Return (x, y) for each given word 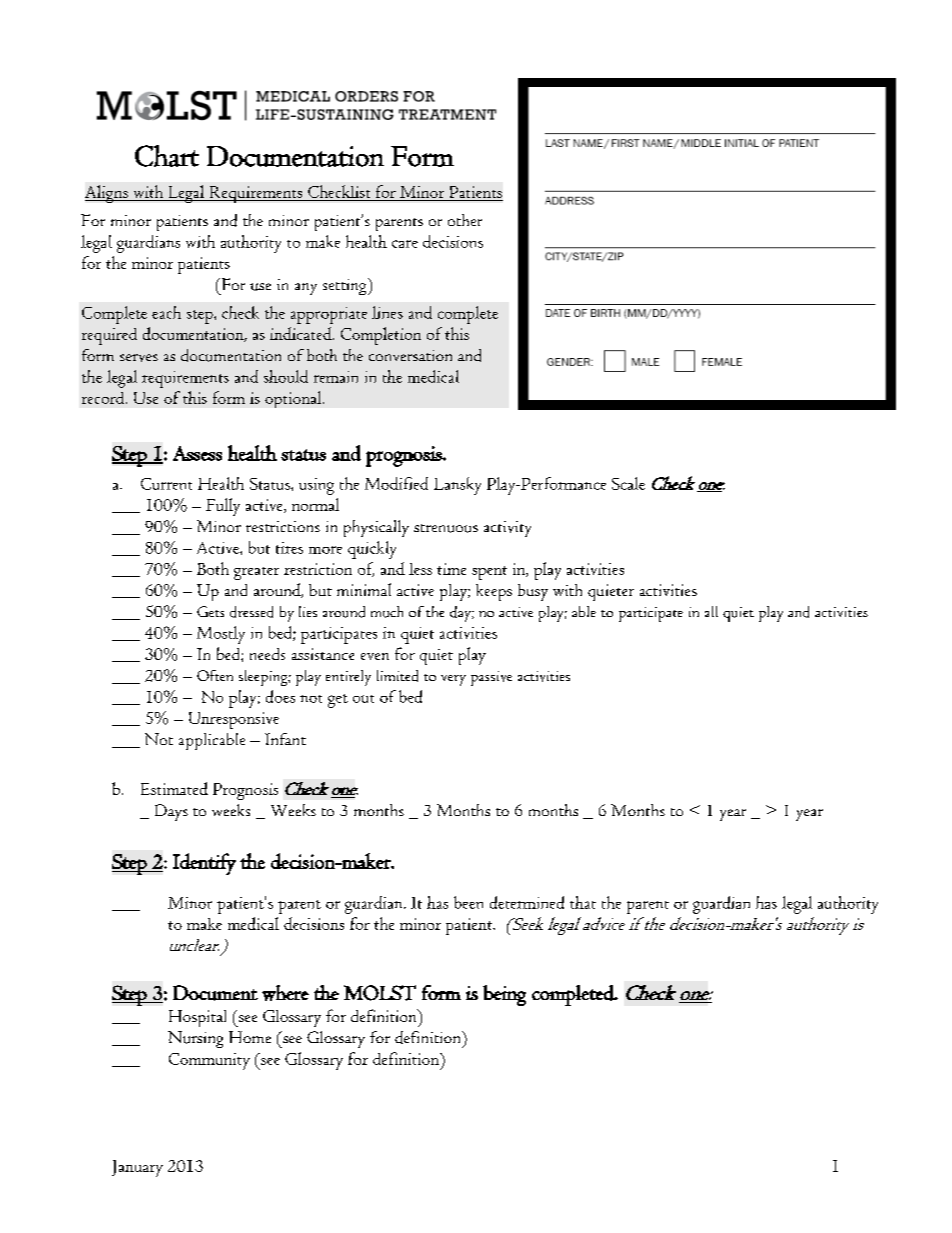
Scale (628, 483)
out (363, 699)
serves (139, 358)
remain (336, 377)
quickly (372, 550)
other (465, 220)
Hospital (197, 1018)
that (583, 902)
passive (491, 678)
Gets (210, 611)
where (285, 993)
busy (533, 592)
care (405, 244)
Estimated (174, 788)
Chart (167, 156)
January (137, 1168)
